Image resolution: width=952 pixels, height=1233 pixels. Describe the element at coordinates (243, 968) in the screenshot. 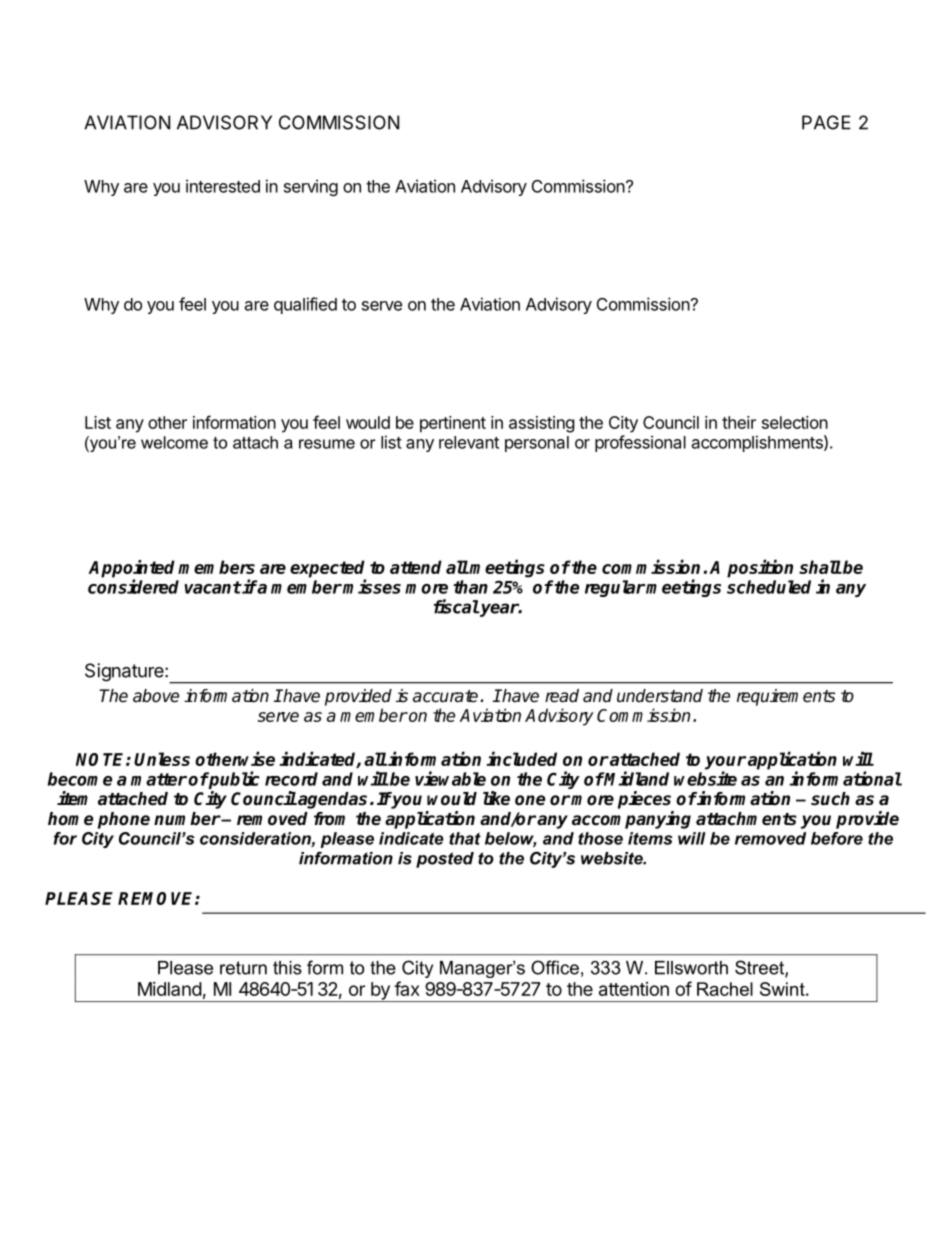

I see `return` at that location.
